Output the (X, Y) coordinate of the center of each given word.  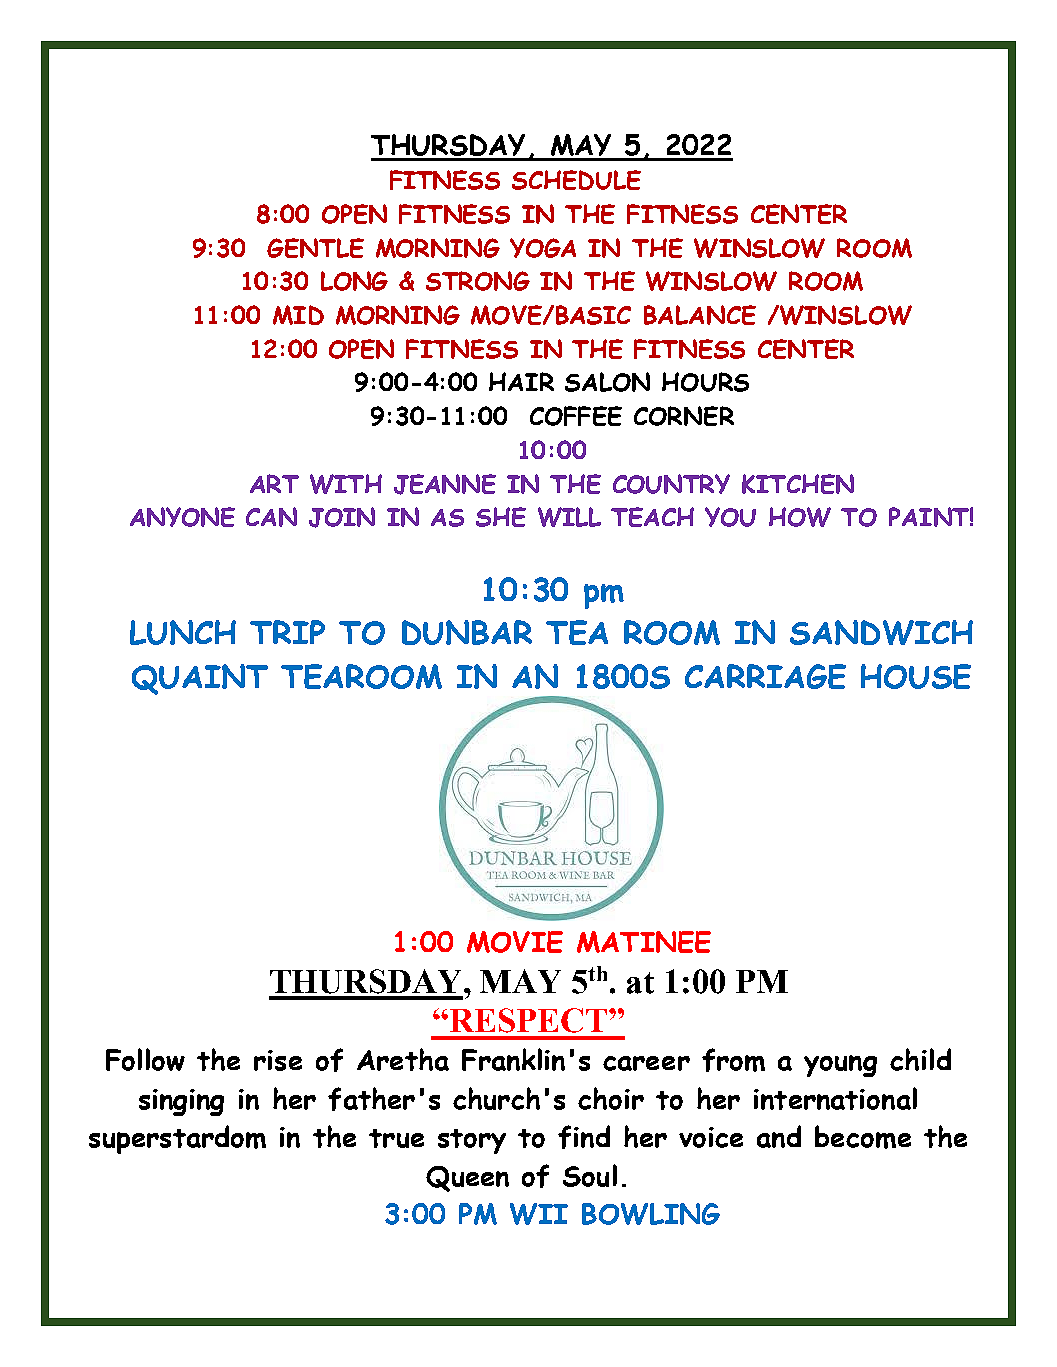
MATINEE (644, 942)
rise (278, 1060)
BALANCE (700, 315)
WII (539, 1214)
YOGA (543, 248)
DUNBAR (467, 632)
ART (274, 483)
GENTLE (315, 248)
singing (181, 1102)
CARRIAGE (765, 676)
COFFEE (576, 416)
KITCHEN (798, 484)
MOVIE (515, 942)
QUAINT (200, 679)
